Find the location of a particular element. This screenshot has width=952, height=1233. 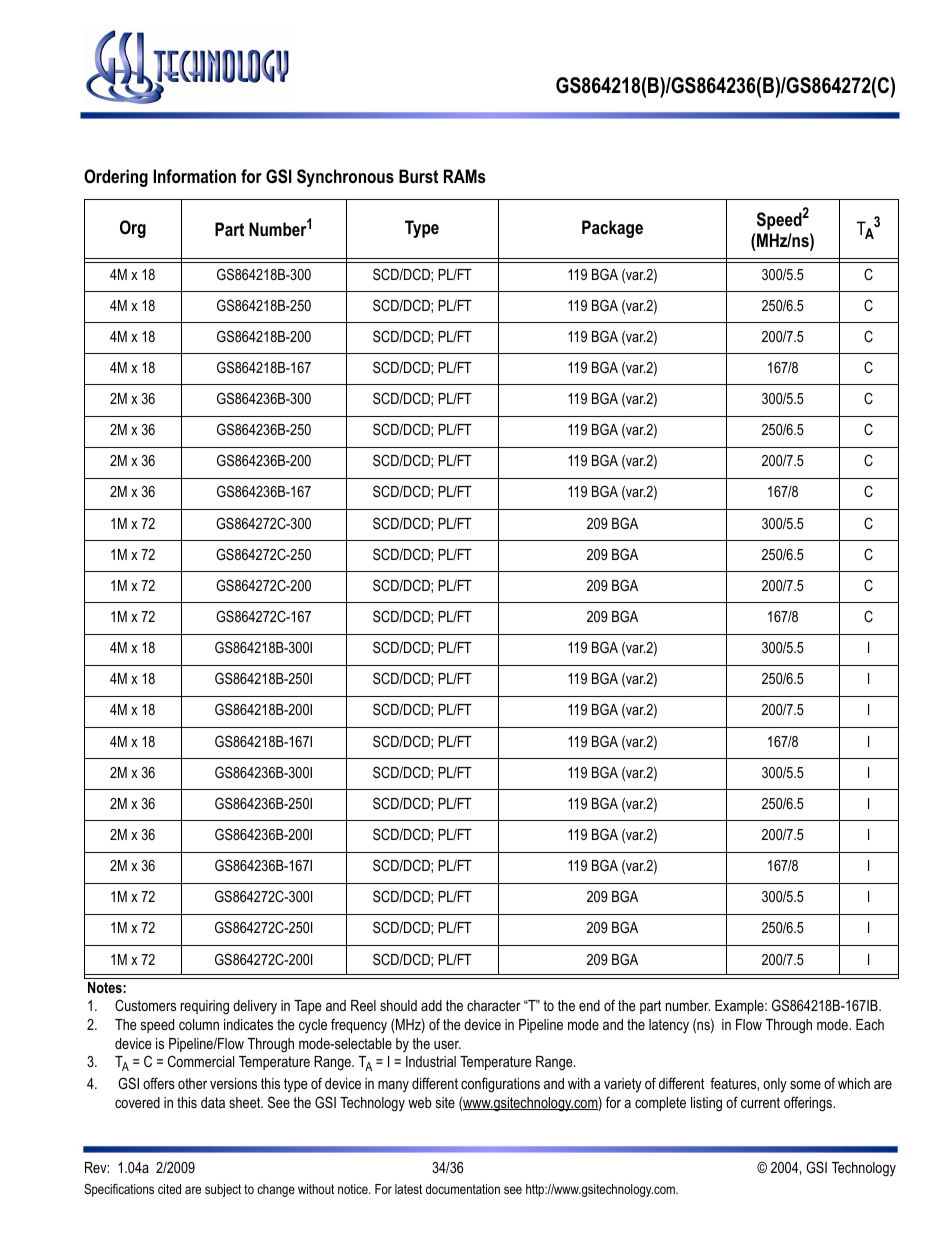

Package is located at coordinates (612, 229).
